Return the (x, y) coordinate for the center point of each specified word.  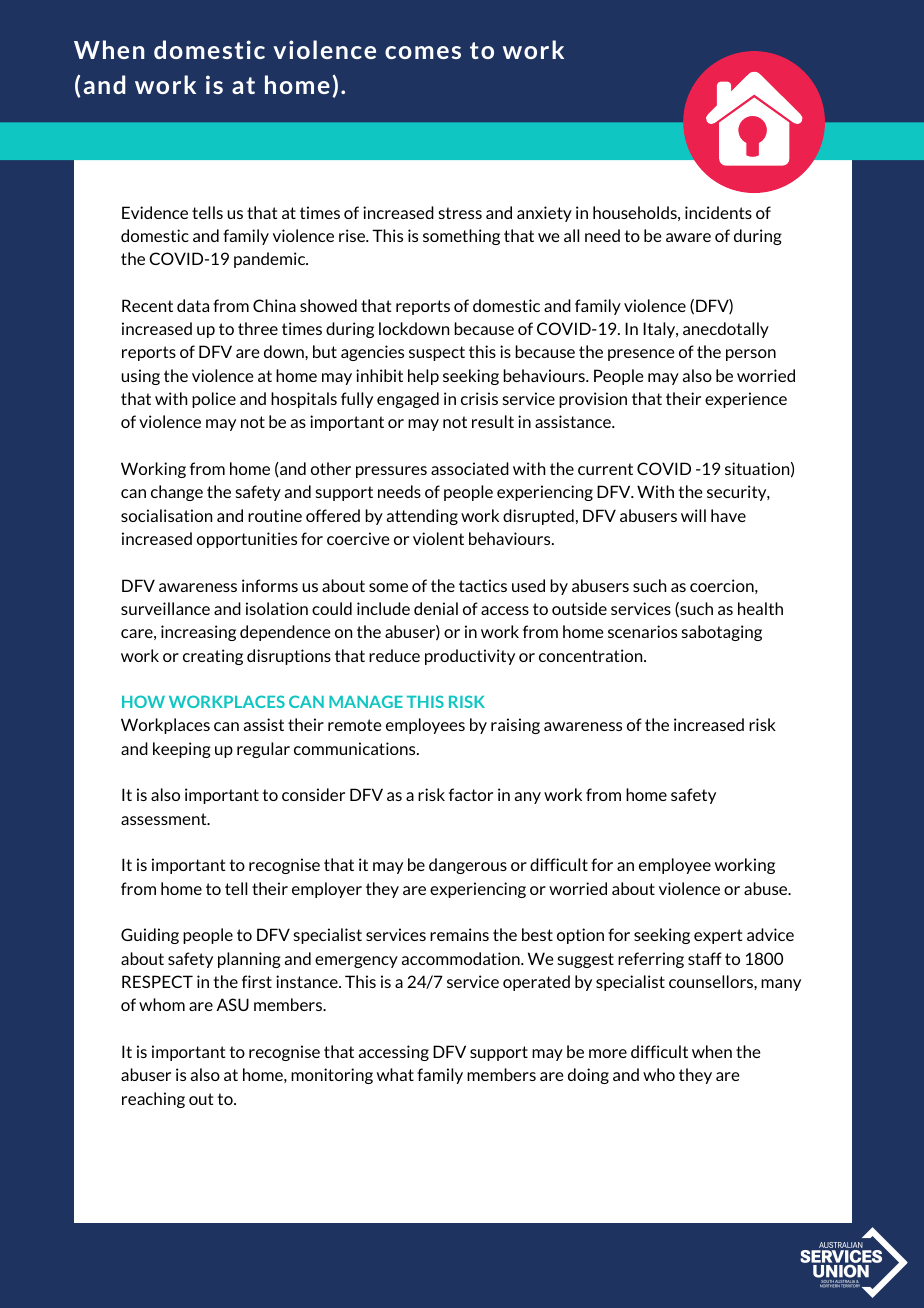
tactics (483, 585)
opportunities (247, 540)
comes (423, 52)
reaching (153, 1100)
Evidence (155, 212)
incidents (718, 212)
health (760, 608)
